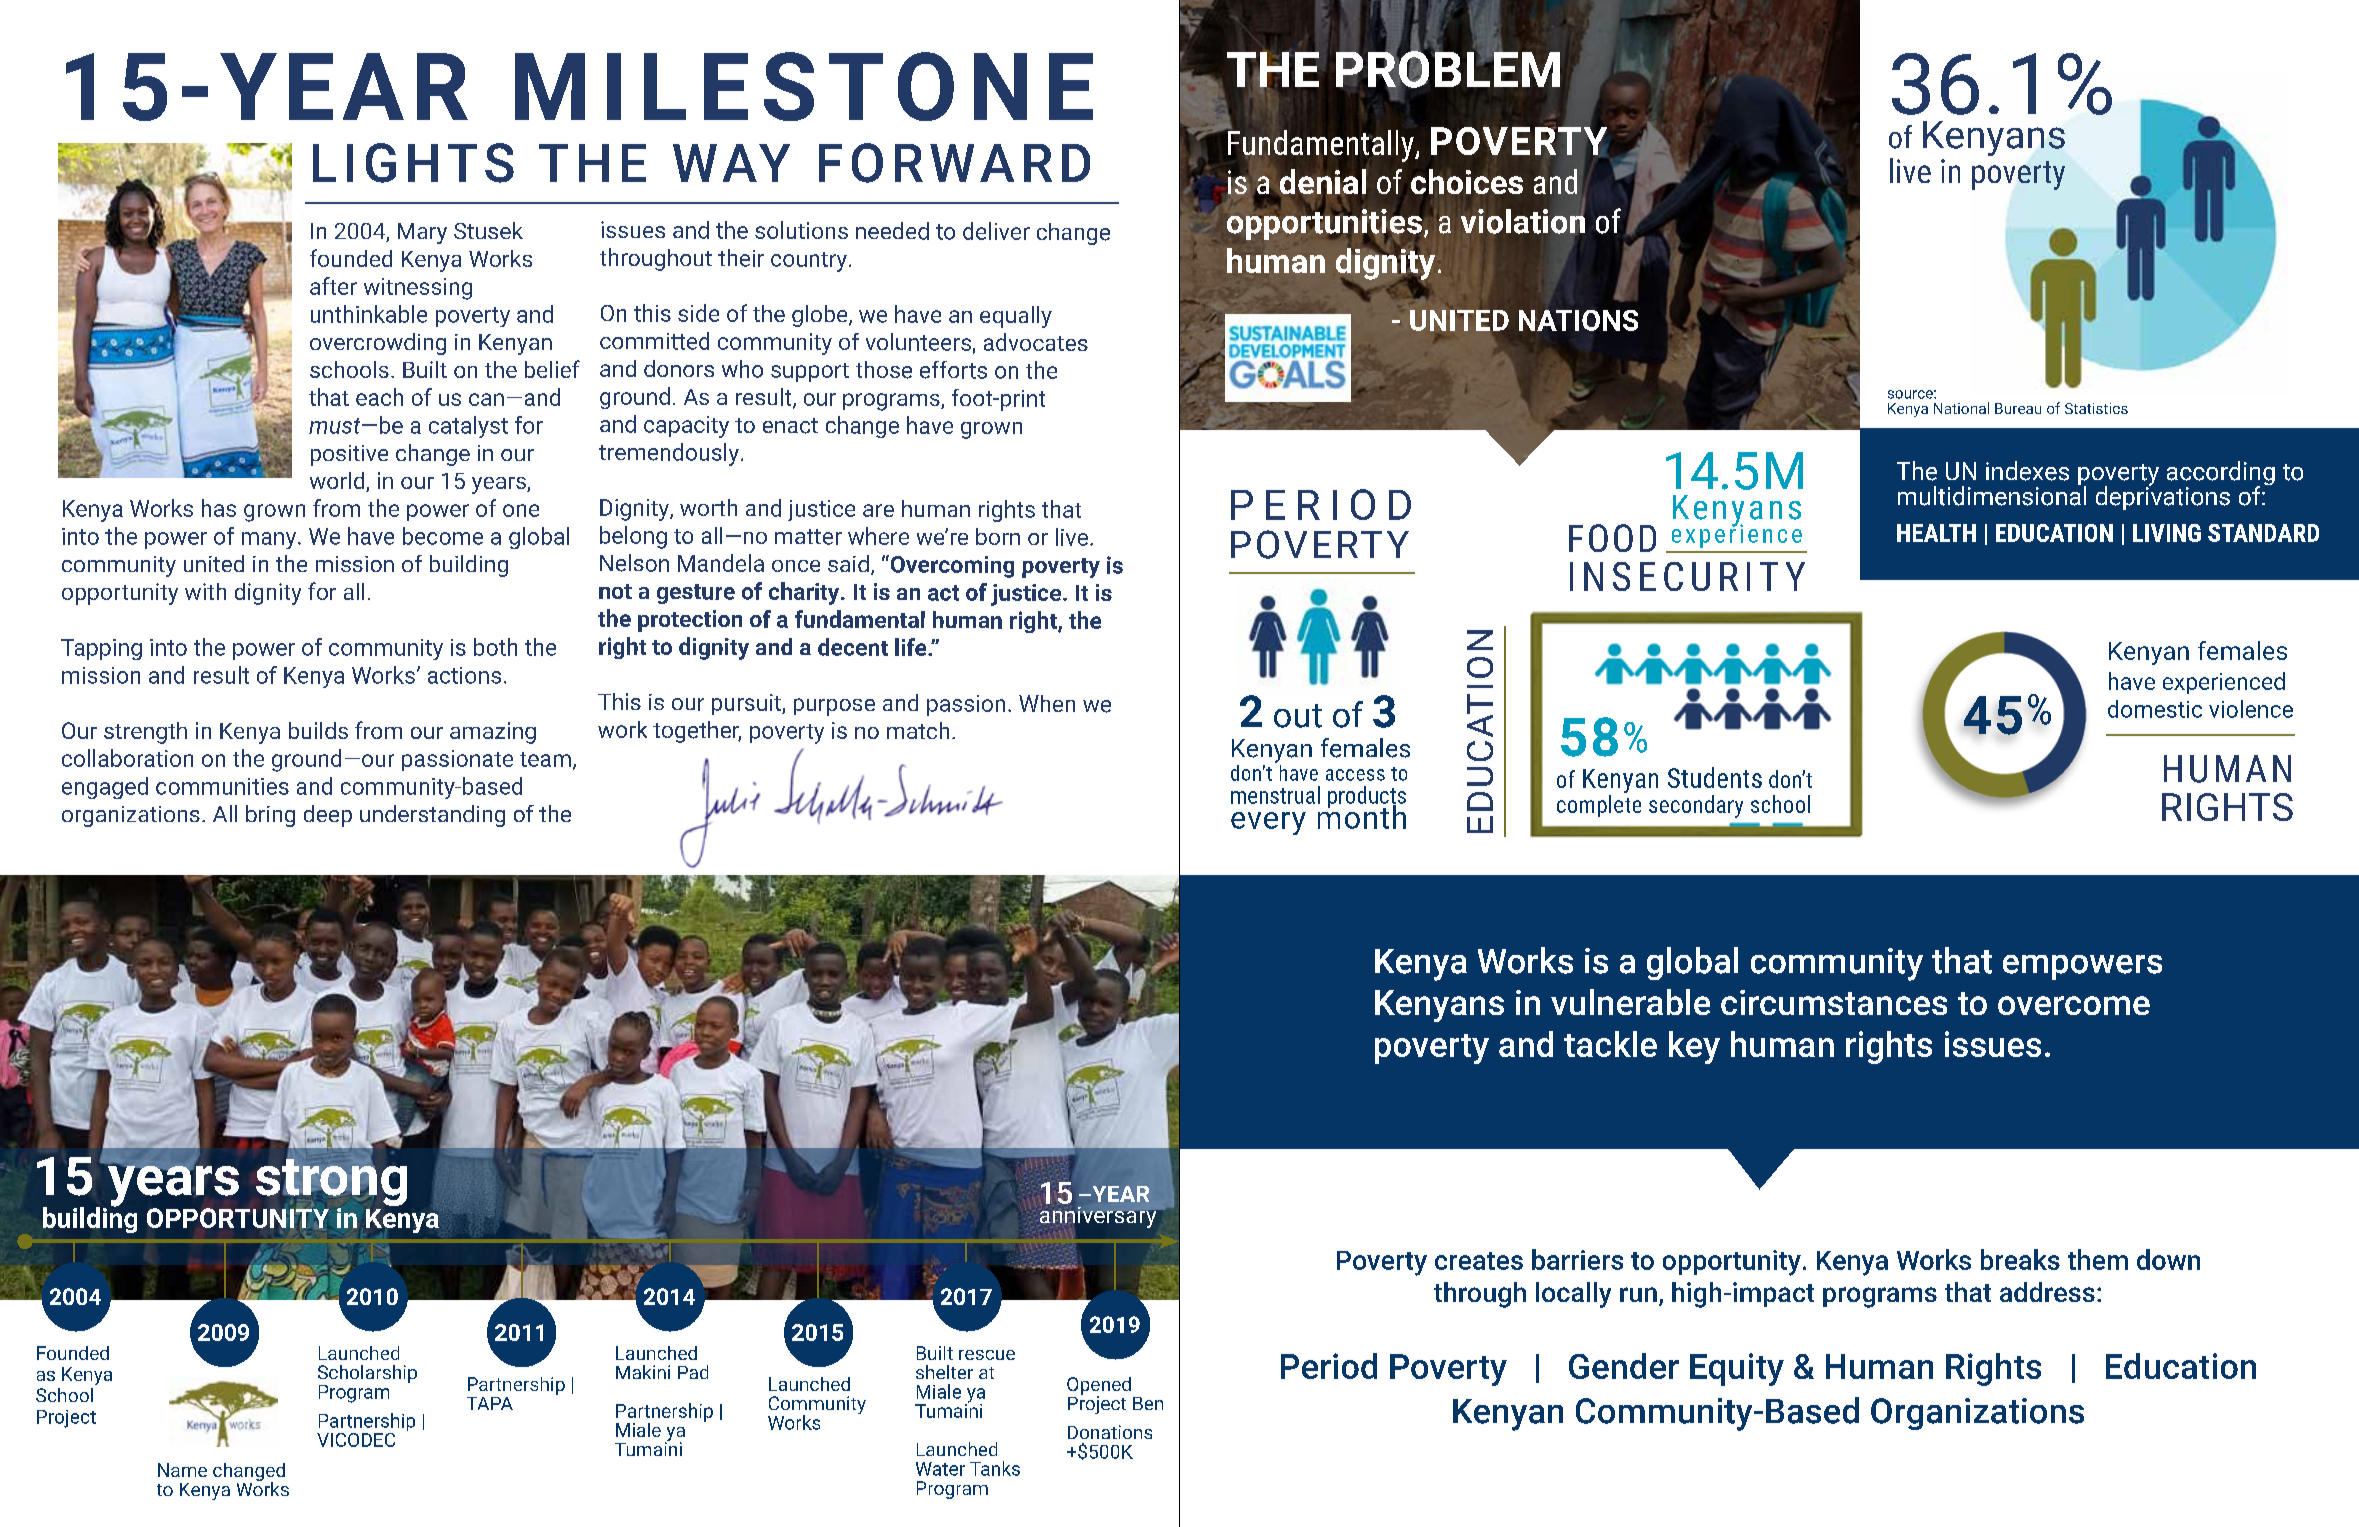 The height and width of the screenshot is (1527, 2359). I want to click on Ben, so click(1148, 1403).
